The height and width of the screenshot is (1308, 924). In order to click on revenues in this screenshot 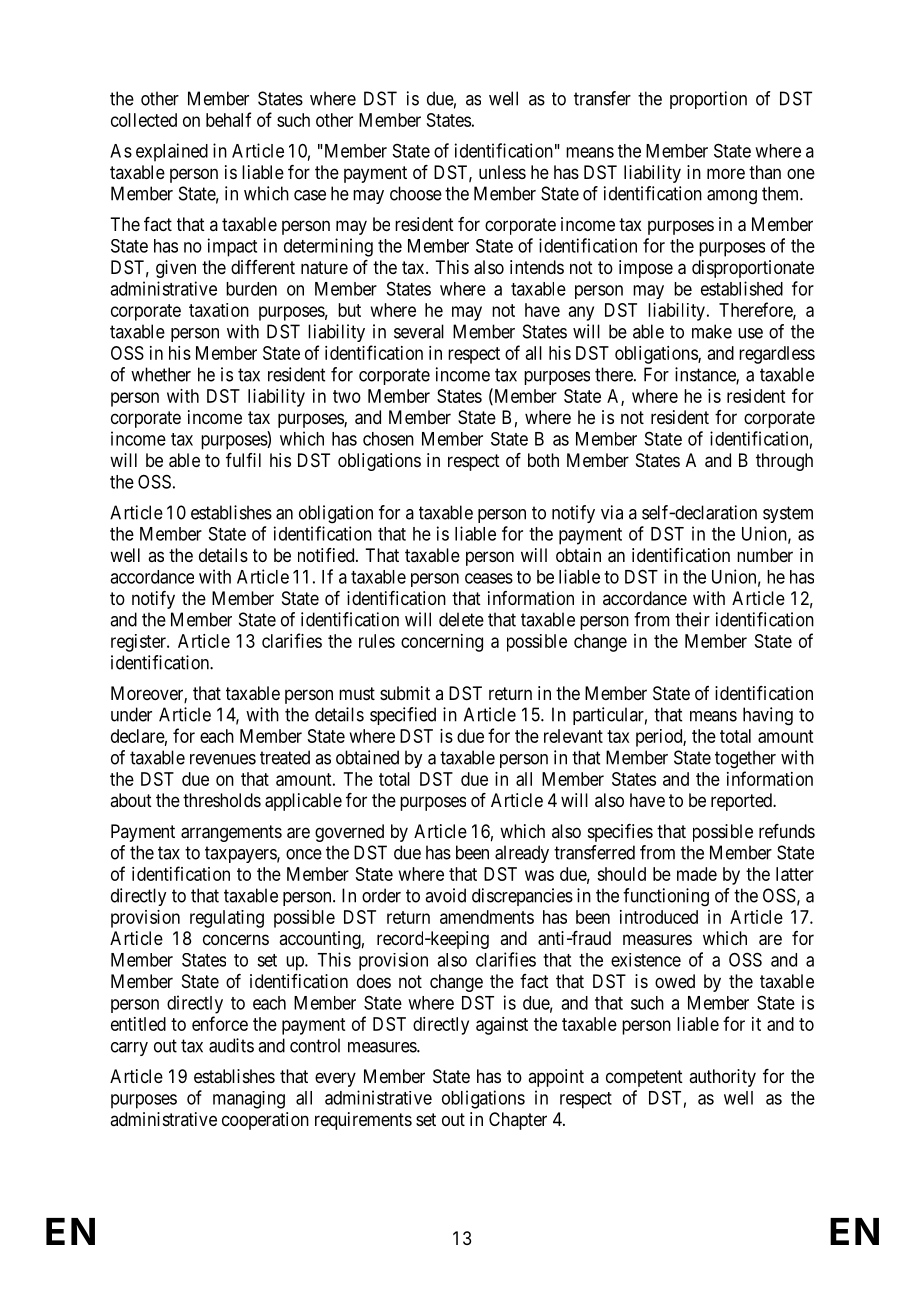, I will do `click(223, 759)`.
